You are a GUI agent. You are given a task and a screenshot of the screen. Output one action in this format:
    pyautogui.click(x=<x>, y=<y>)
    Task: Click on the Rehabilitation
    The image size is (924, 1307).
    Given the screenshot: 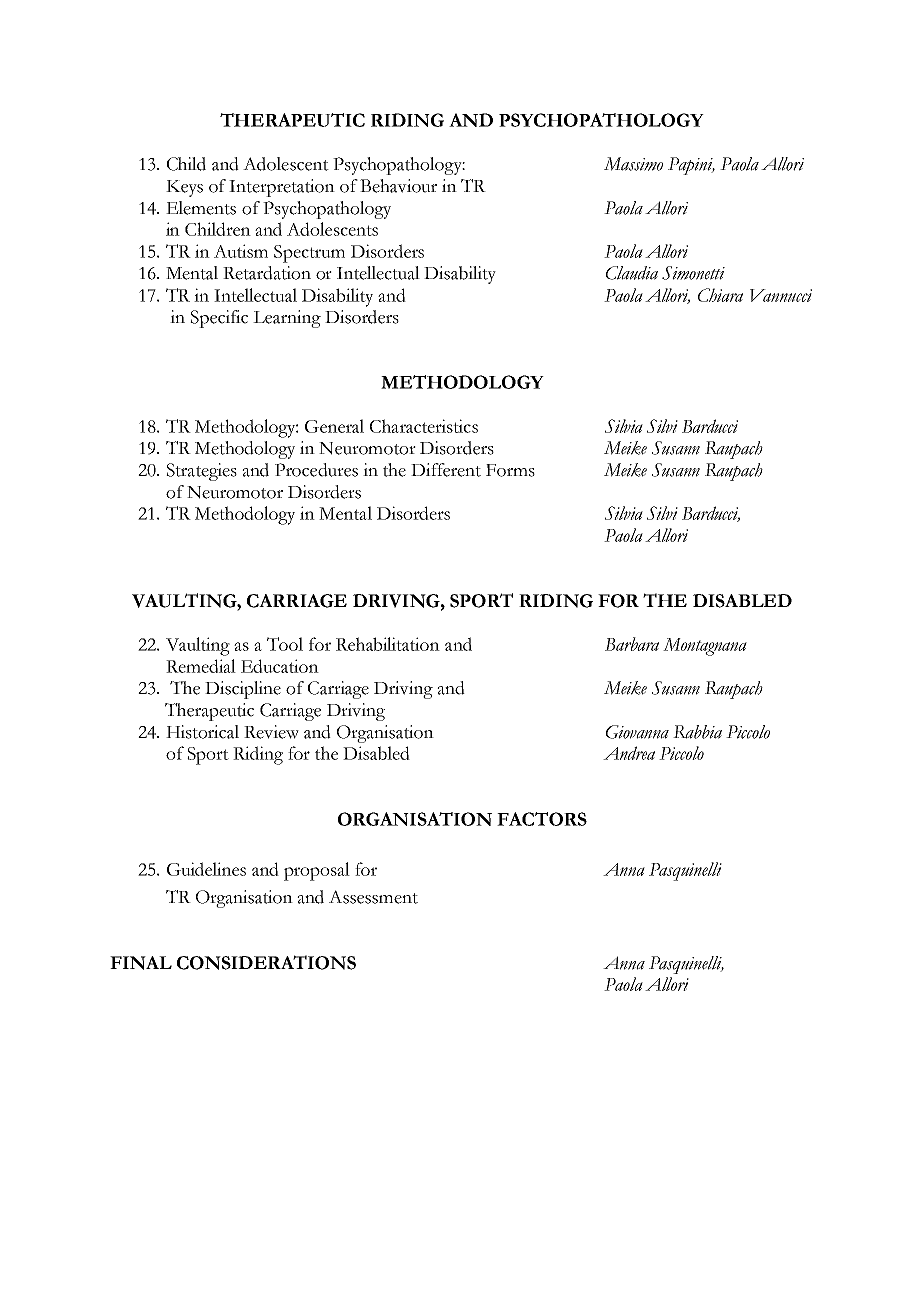 What is the action you would take?
    pyautogui.click(x=388, y=644)
